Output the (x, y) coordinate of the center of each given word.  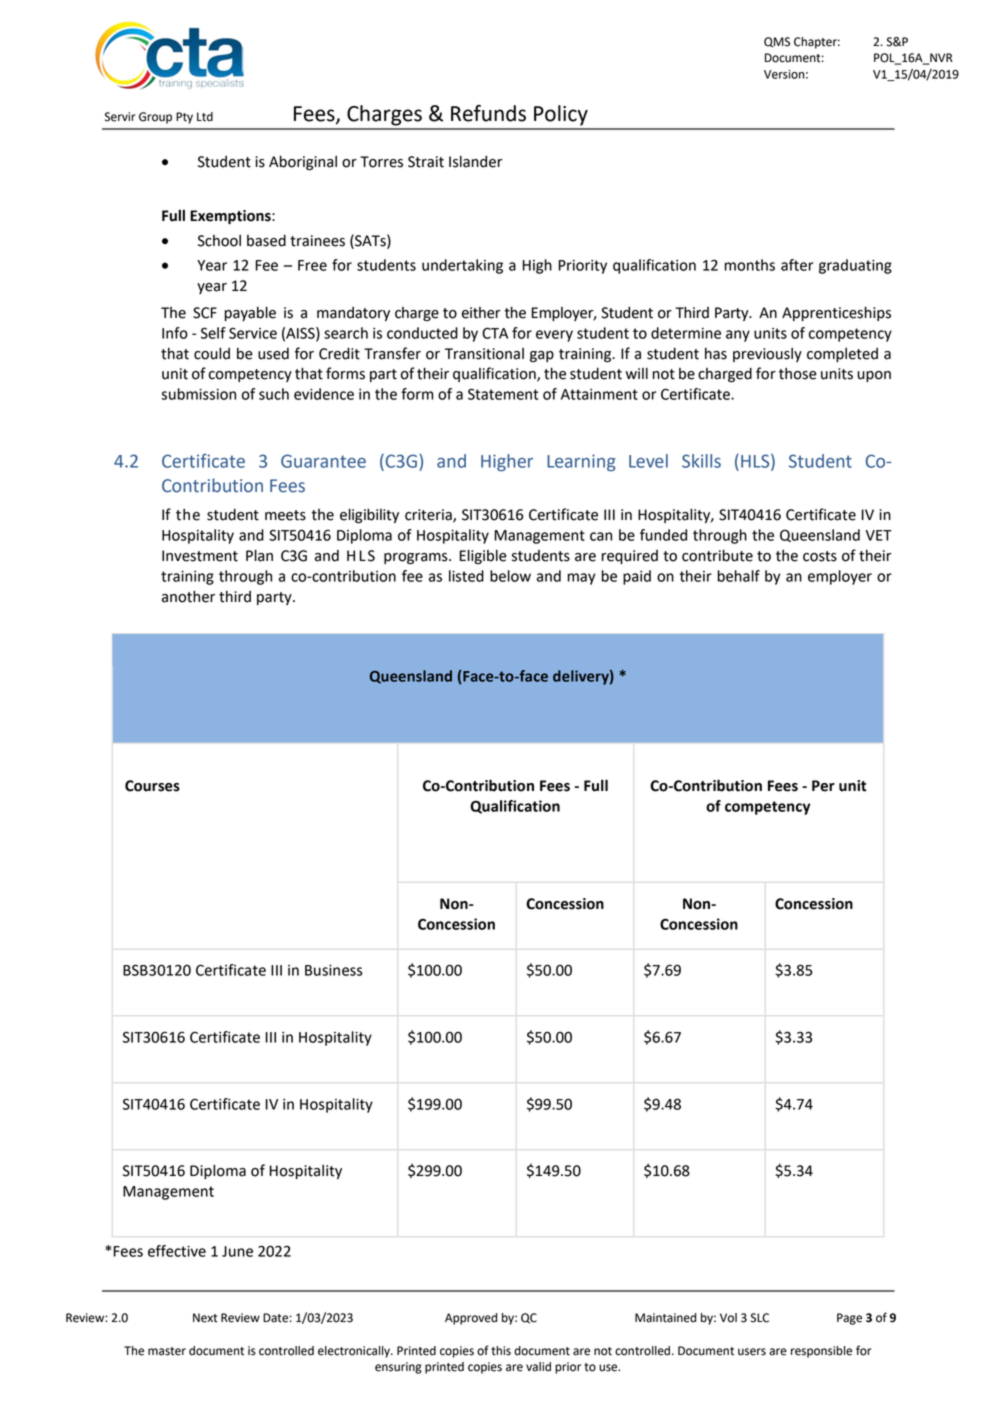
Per (823, 786)
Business (334, 970)
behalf (739, 576)
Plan (259, 555)
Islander (476, 161)
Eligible (483, 556)
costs (820, 556)
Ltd (205, 117)
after (797, 265)
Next (205, 1318)
